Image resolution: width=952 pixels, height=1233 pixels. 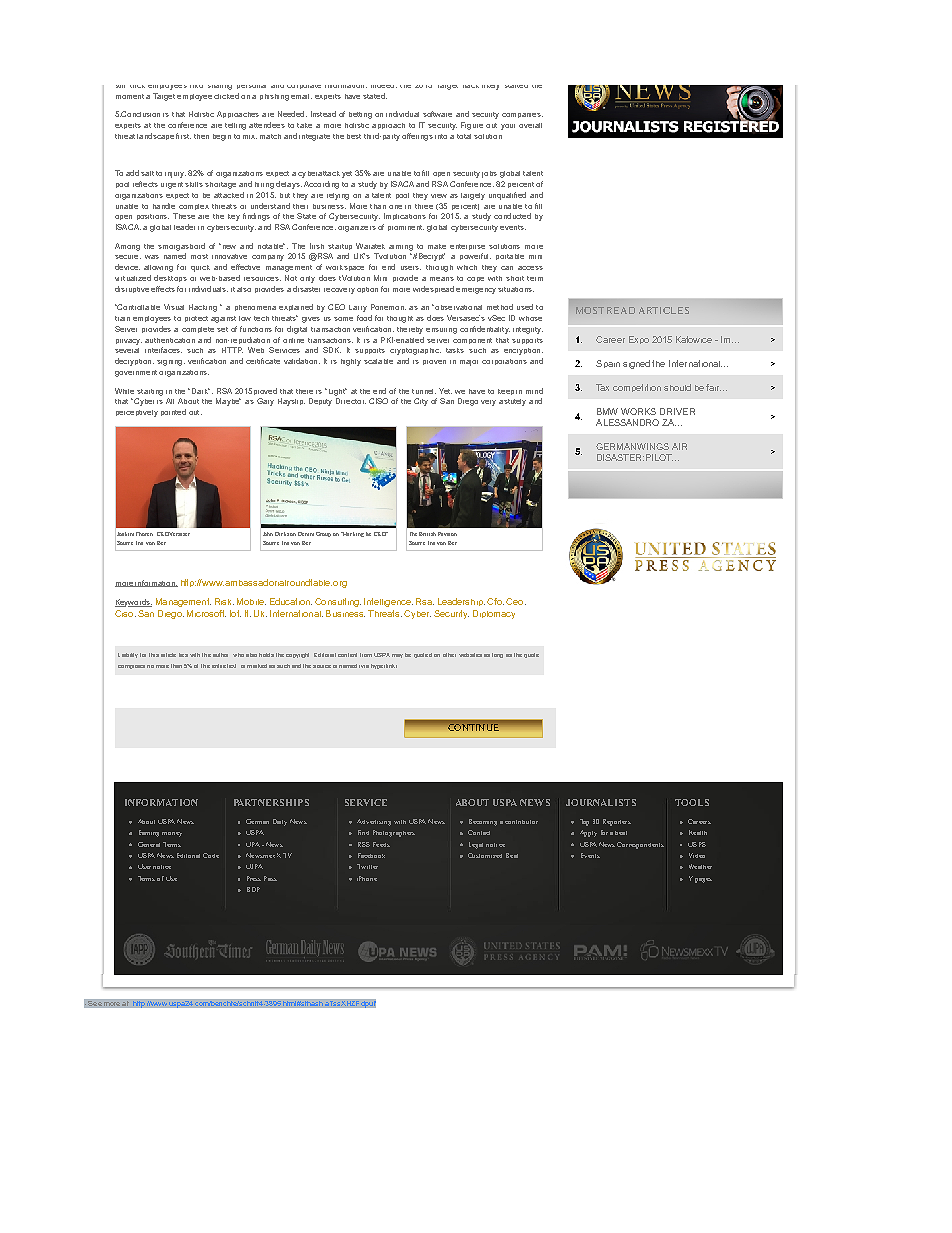 What do you see at coordinates (530, 125) in the screenshot?
I see `overall` at bounding box center [530, 125].
